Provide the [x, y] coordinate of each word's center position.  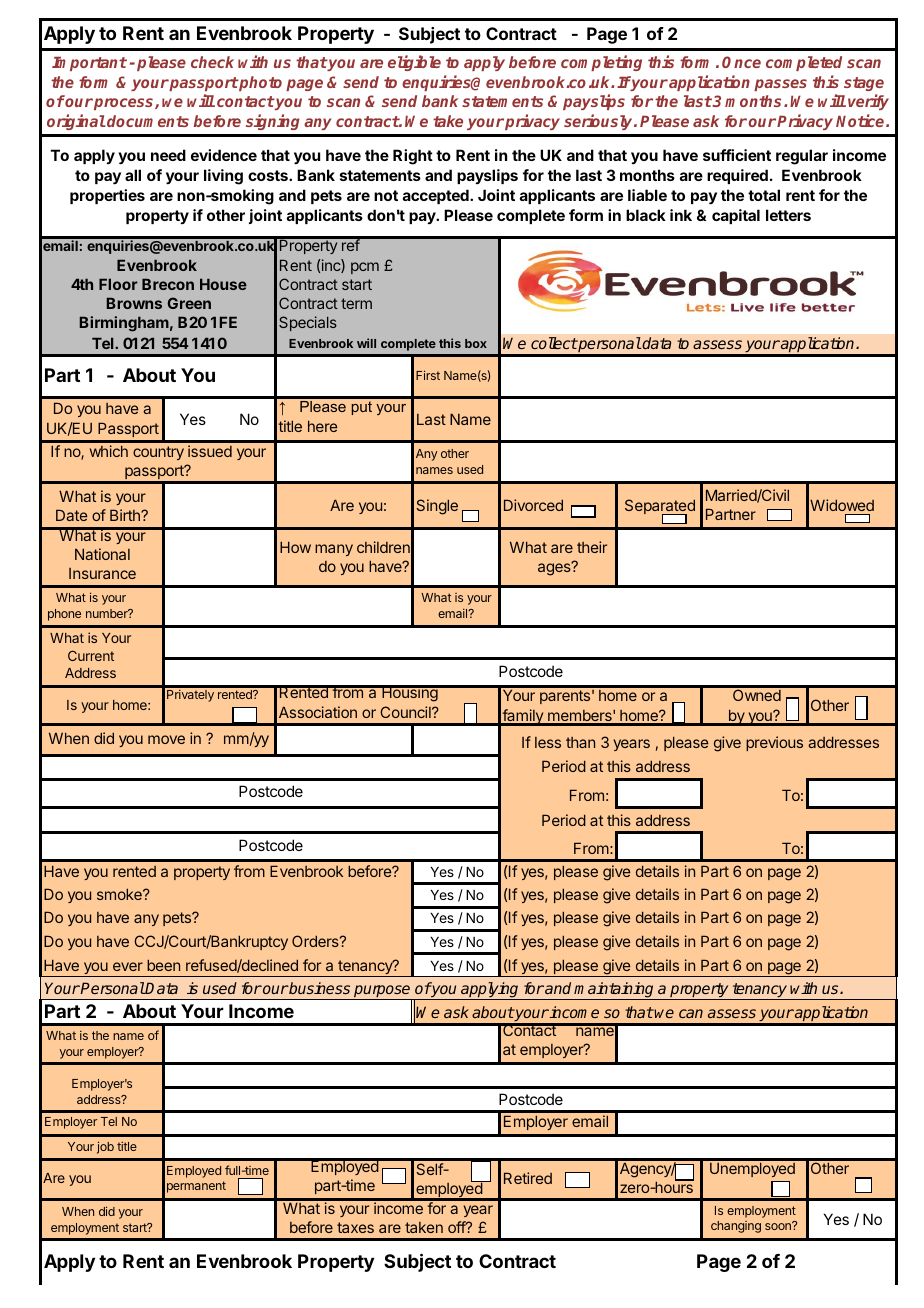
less [548, 742]
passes [780, 85]
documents [147, 121]
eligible [414, 63]
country [158, 453]
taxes [355, 1227]
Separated [660, 508]
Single [437, 507]
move [166, 739]
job [105, 1147]
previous [774, 743]
